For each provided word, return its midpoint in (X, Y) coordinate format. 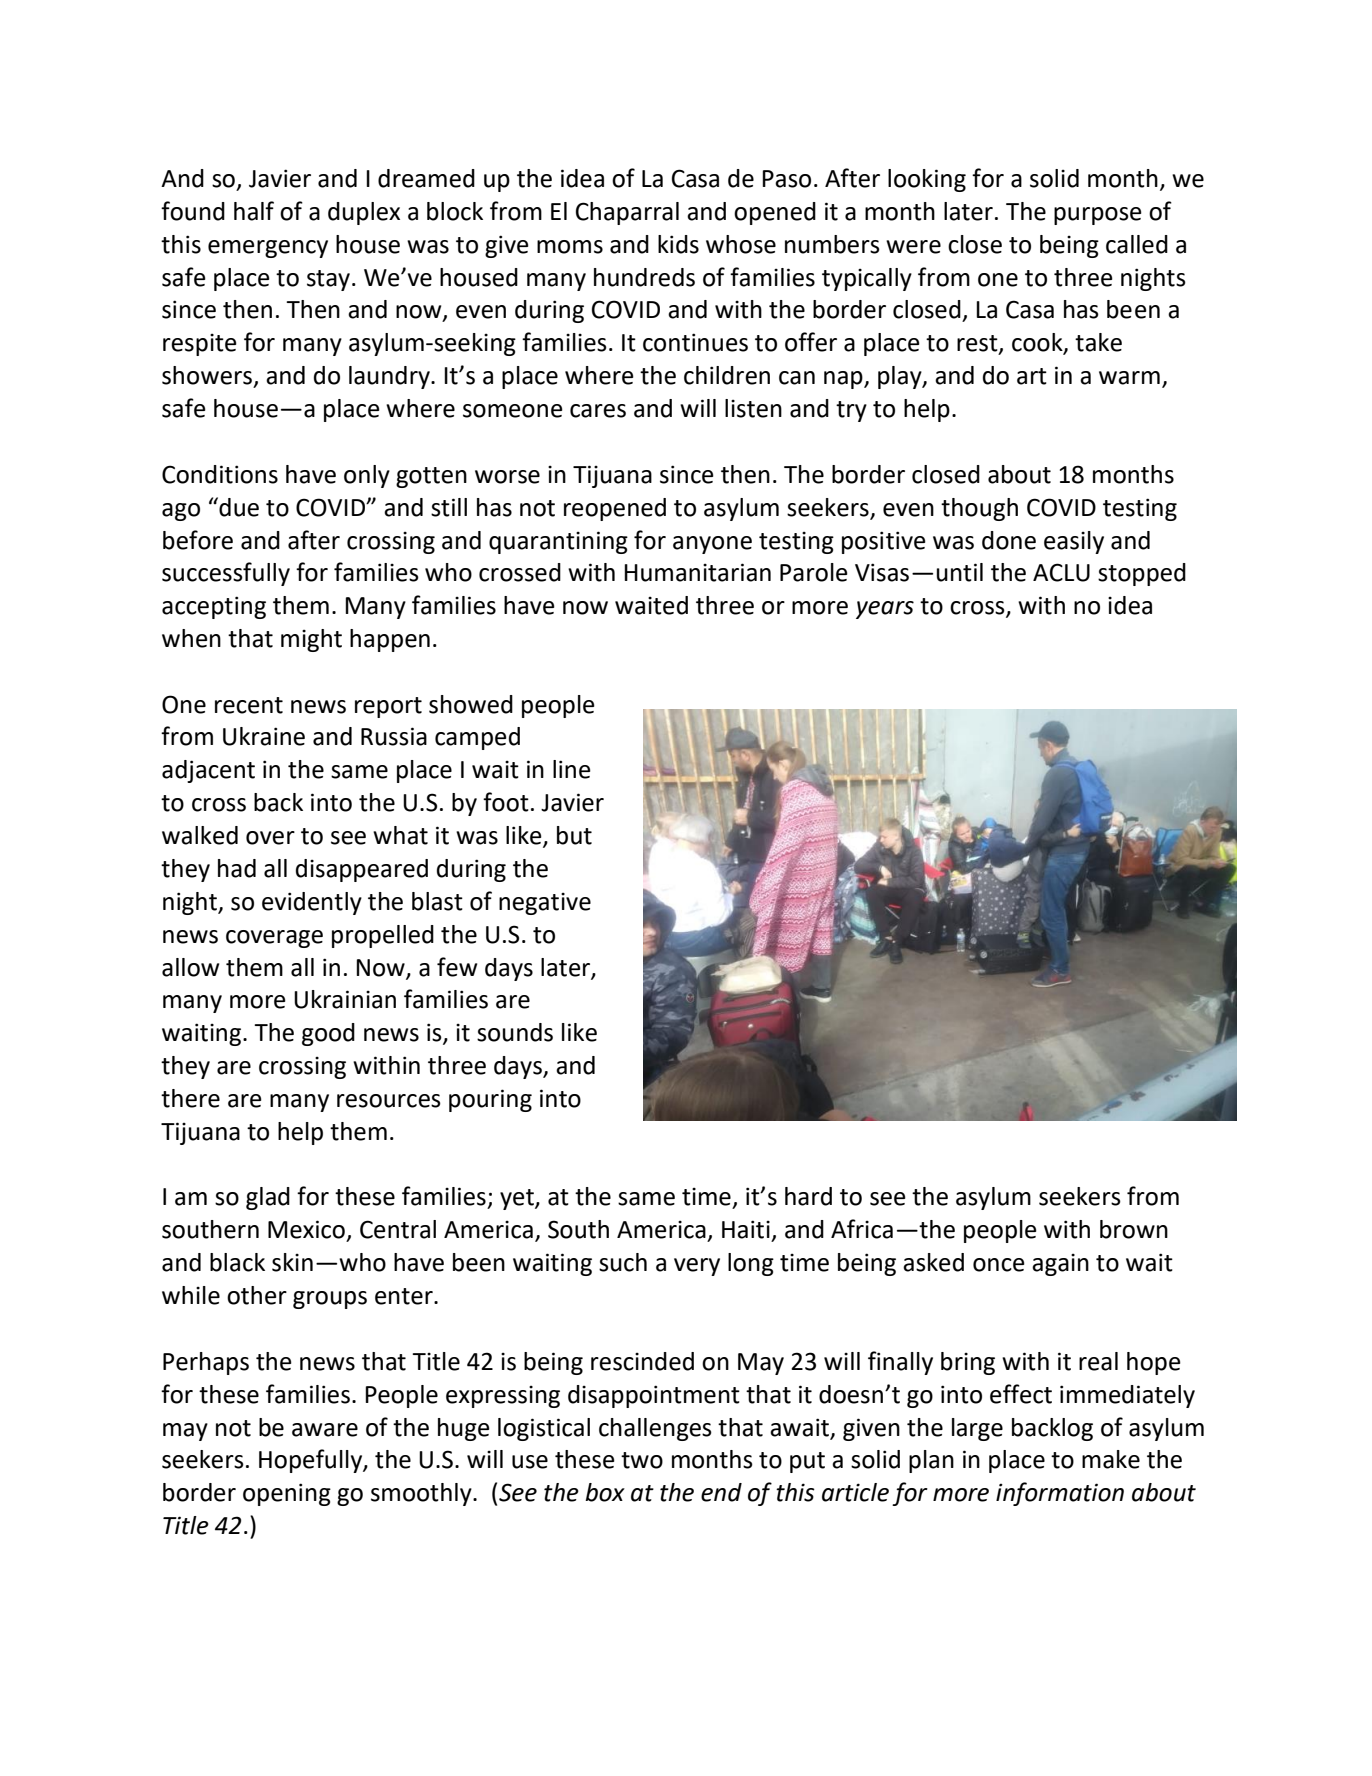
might (311, 640)
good (328, 1034)
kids (678, 244)
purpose (1098, 216)
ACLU (1061, 572)
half (254, 211)
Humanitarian (697, 572)
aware (325, 1430)
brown (1134, 1229)
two (642, 1460)
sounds (515, 1032)
